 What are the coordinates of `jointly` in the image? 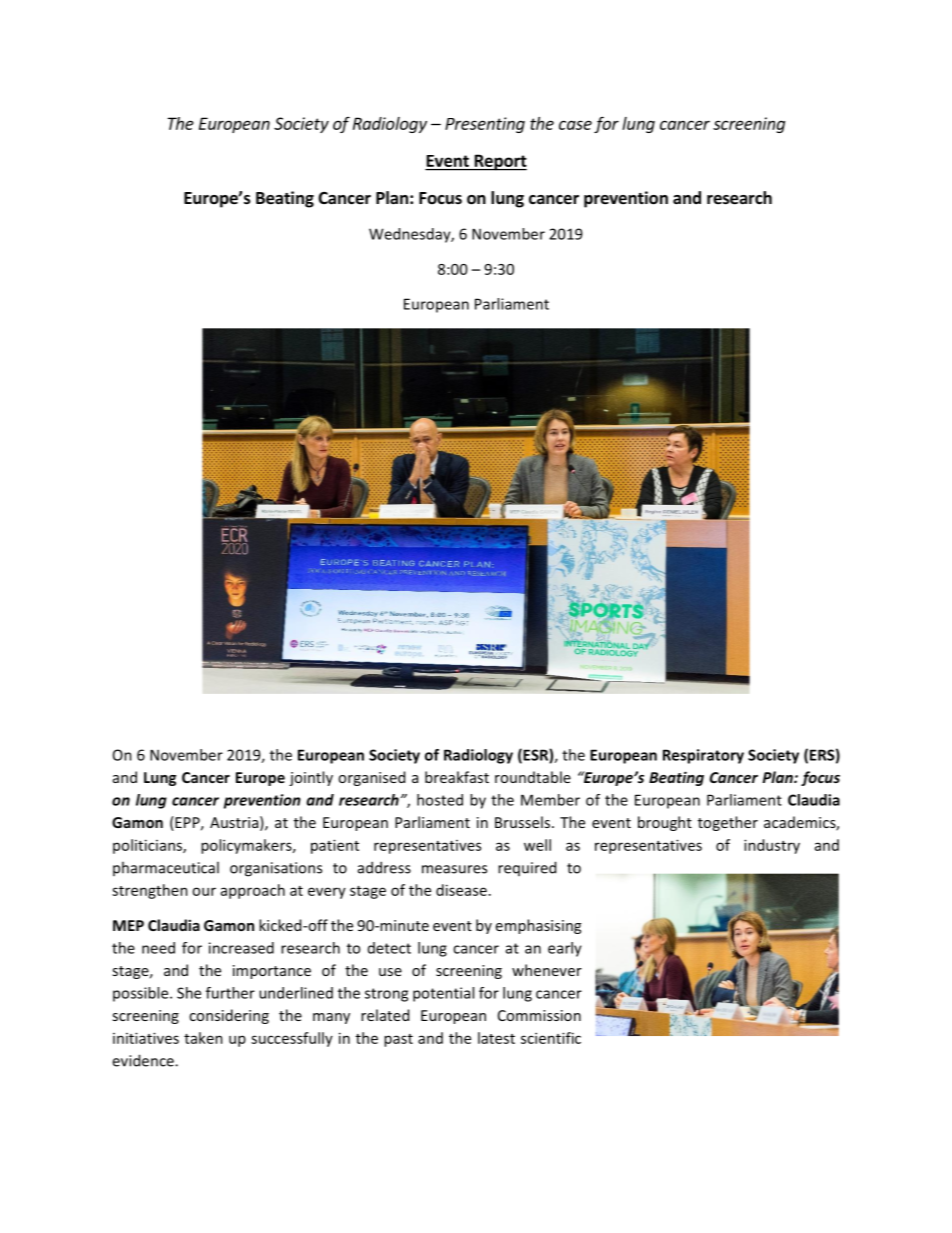 It's located at (311, 778).
